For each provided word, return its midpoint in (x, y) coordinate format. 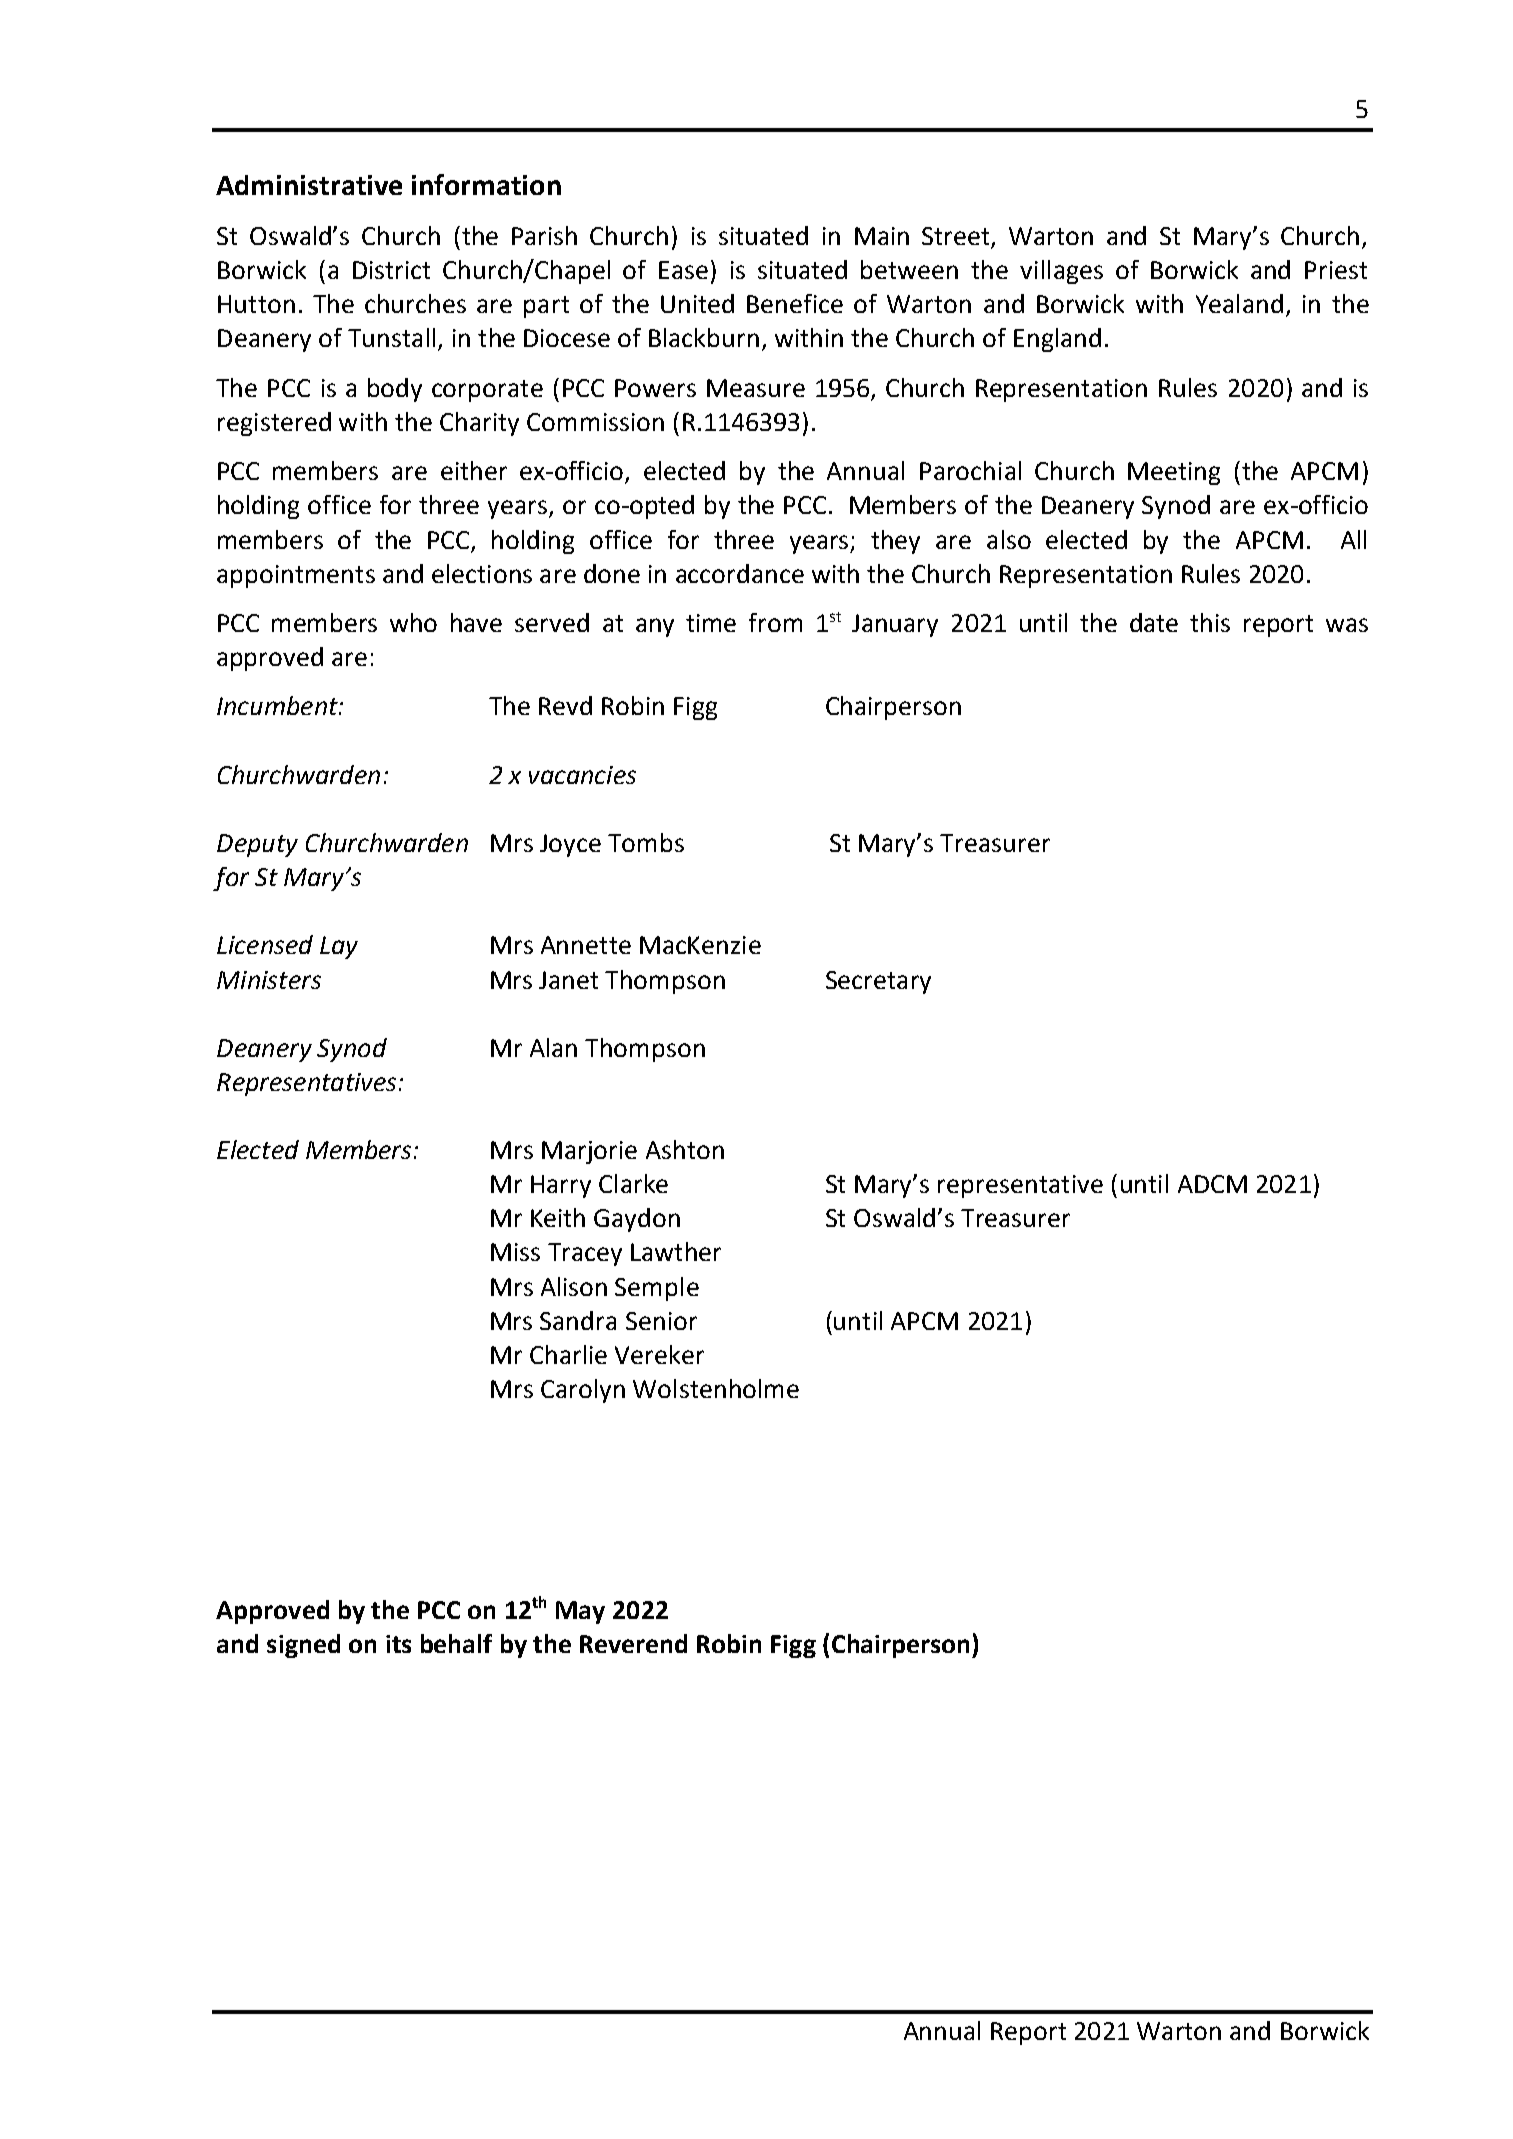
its (398, 1644)
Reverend (633, 1643)
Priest (1336, 270)
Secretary (878, 982)
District (391, 270)
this (1210, 622)
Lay (339, 947)
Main (882, 236)
